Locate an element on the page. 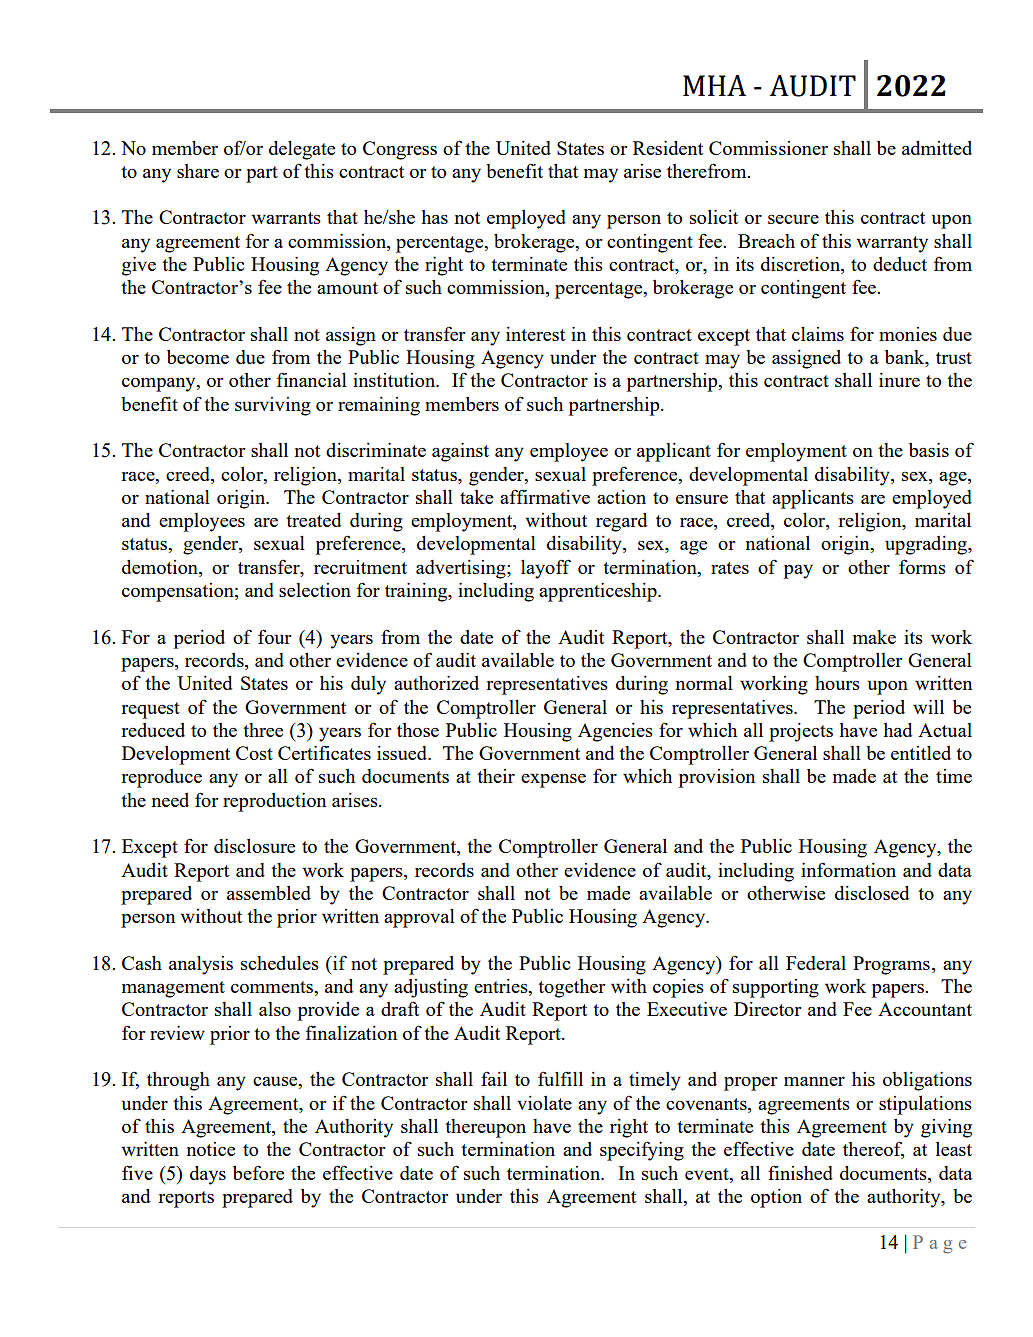  admitted is located at coordinates (937, 148).
